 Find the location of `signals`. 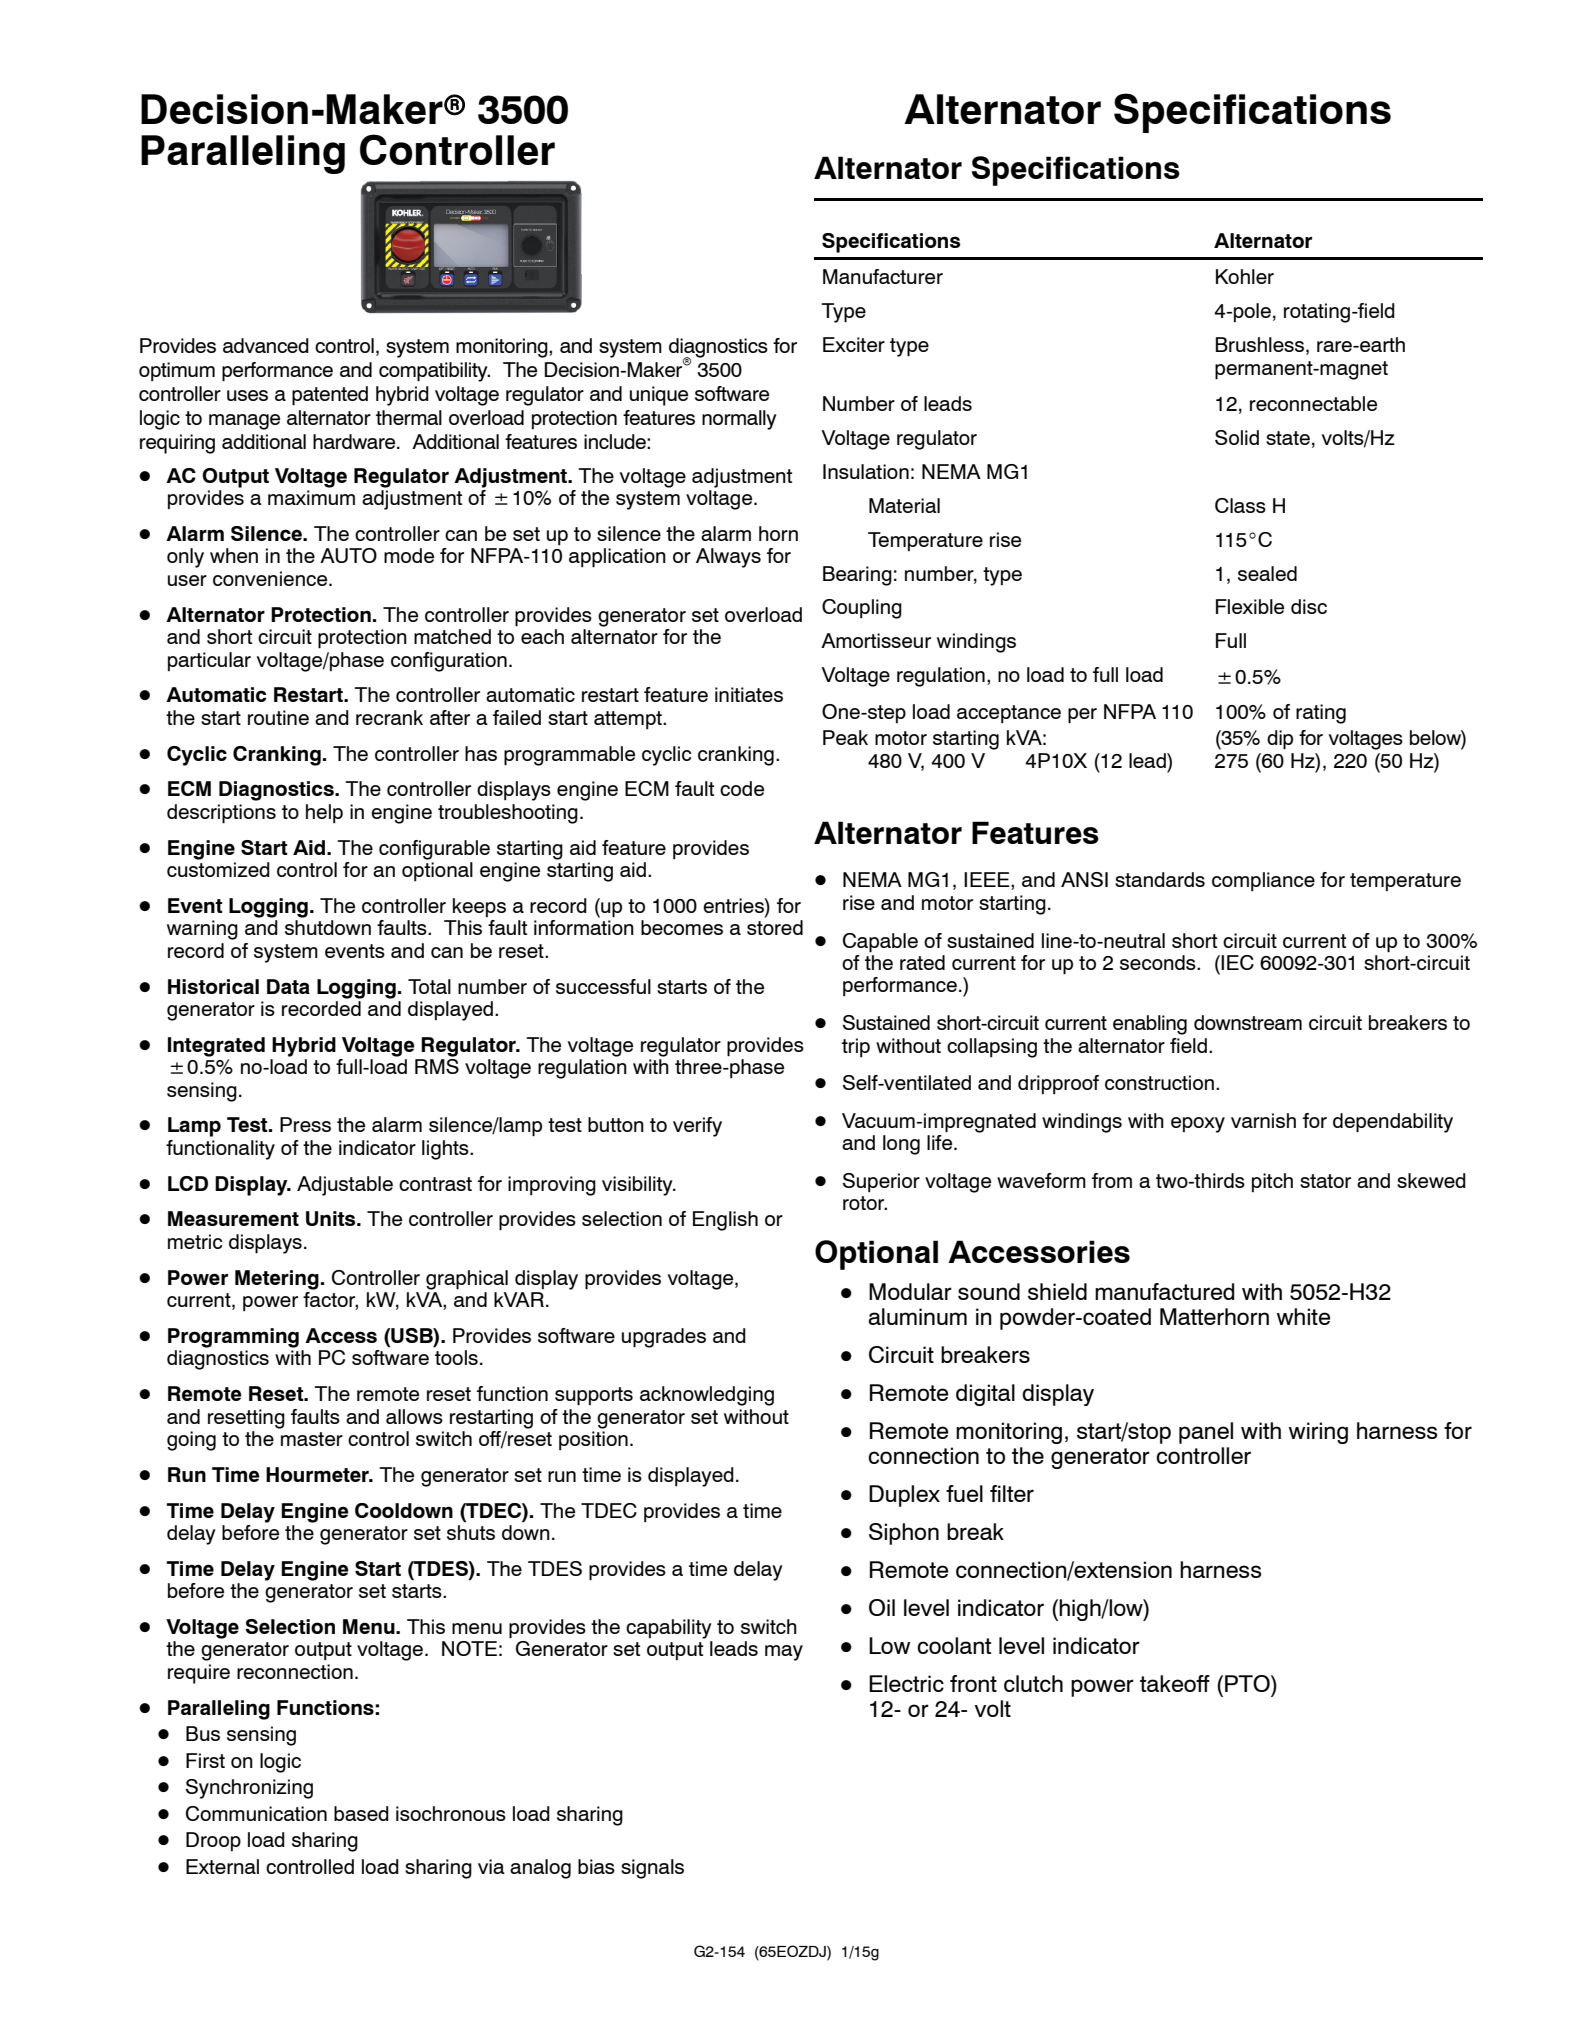

signals is located at coordinates (652, 1869).
